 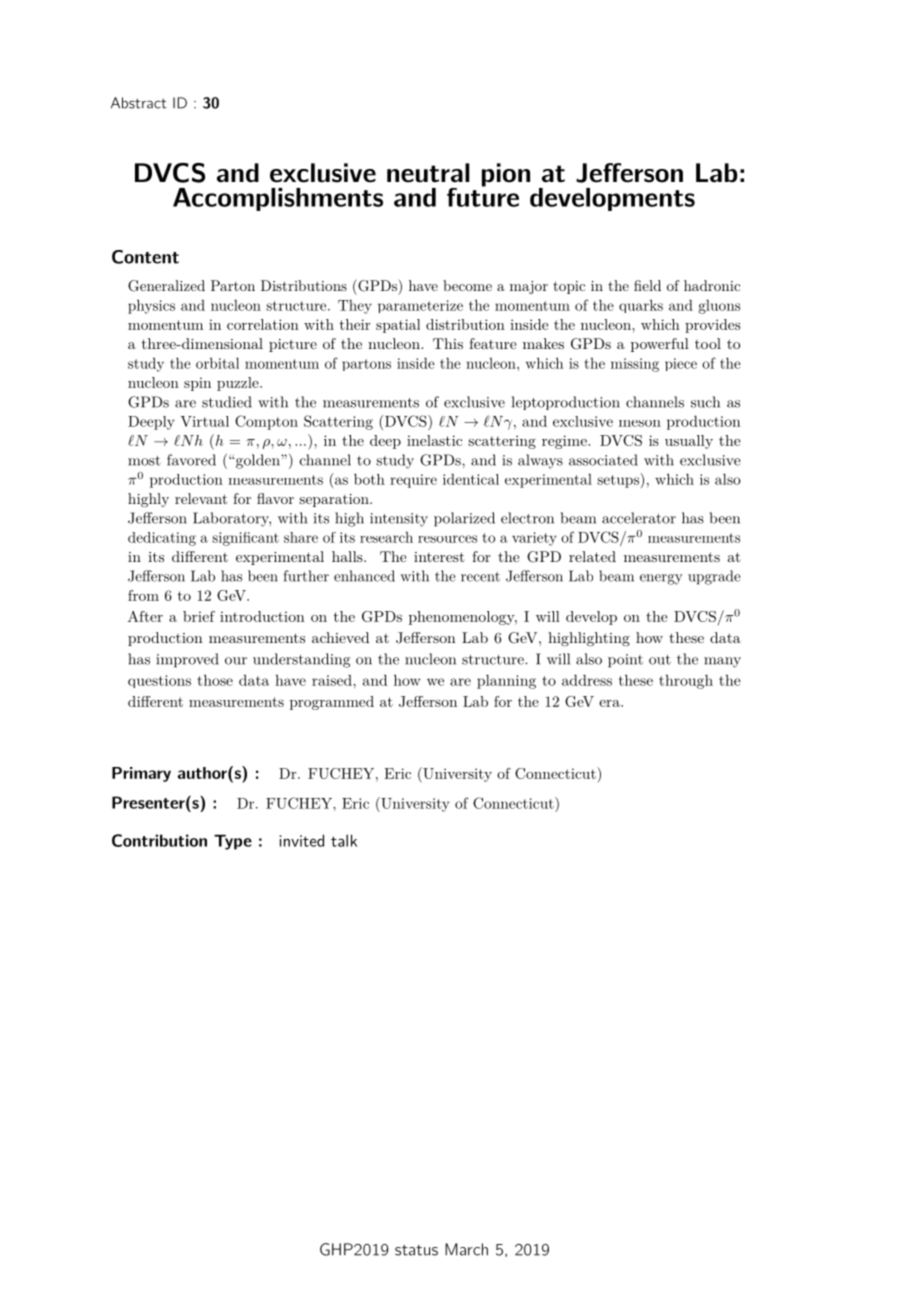 I want to click on through, so click(x=686, y=682).
